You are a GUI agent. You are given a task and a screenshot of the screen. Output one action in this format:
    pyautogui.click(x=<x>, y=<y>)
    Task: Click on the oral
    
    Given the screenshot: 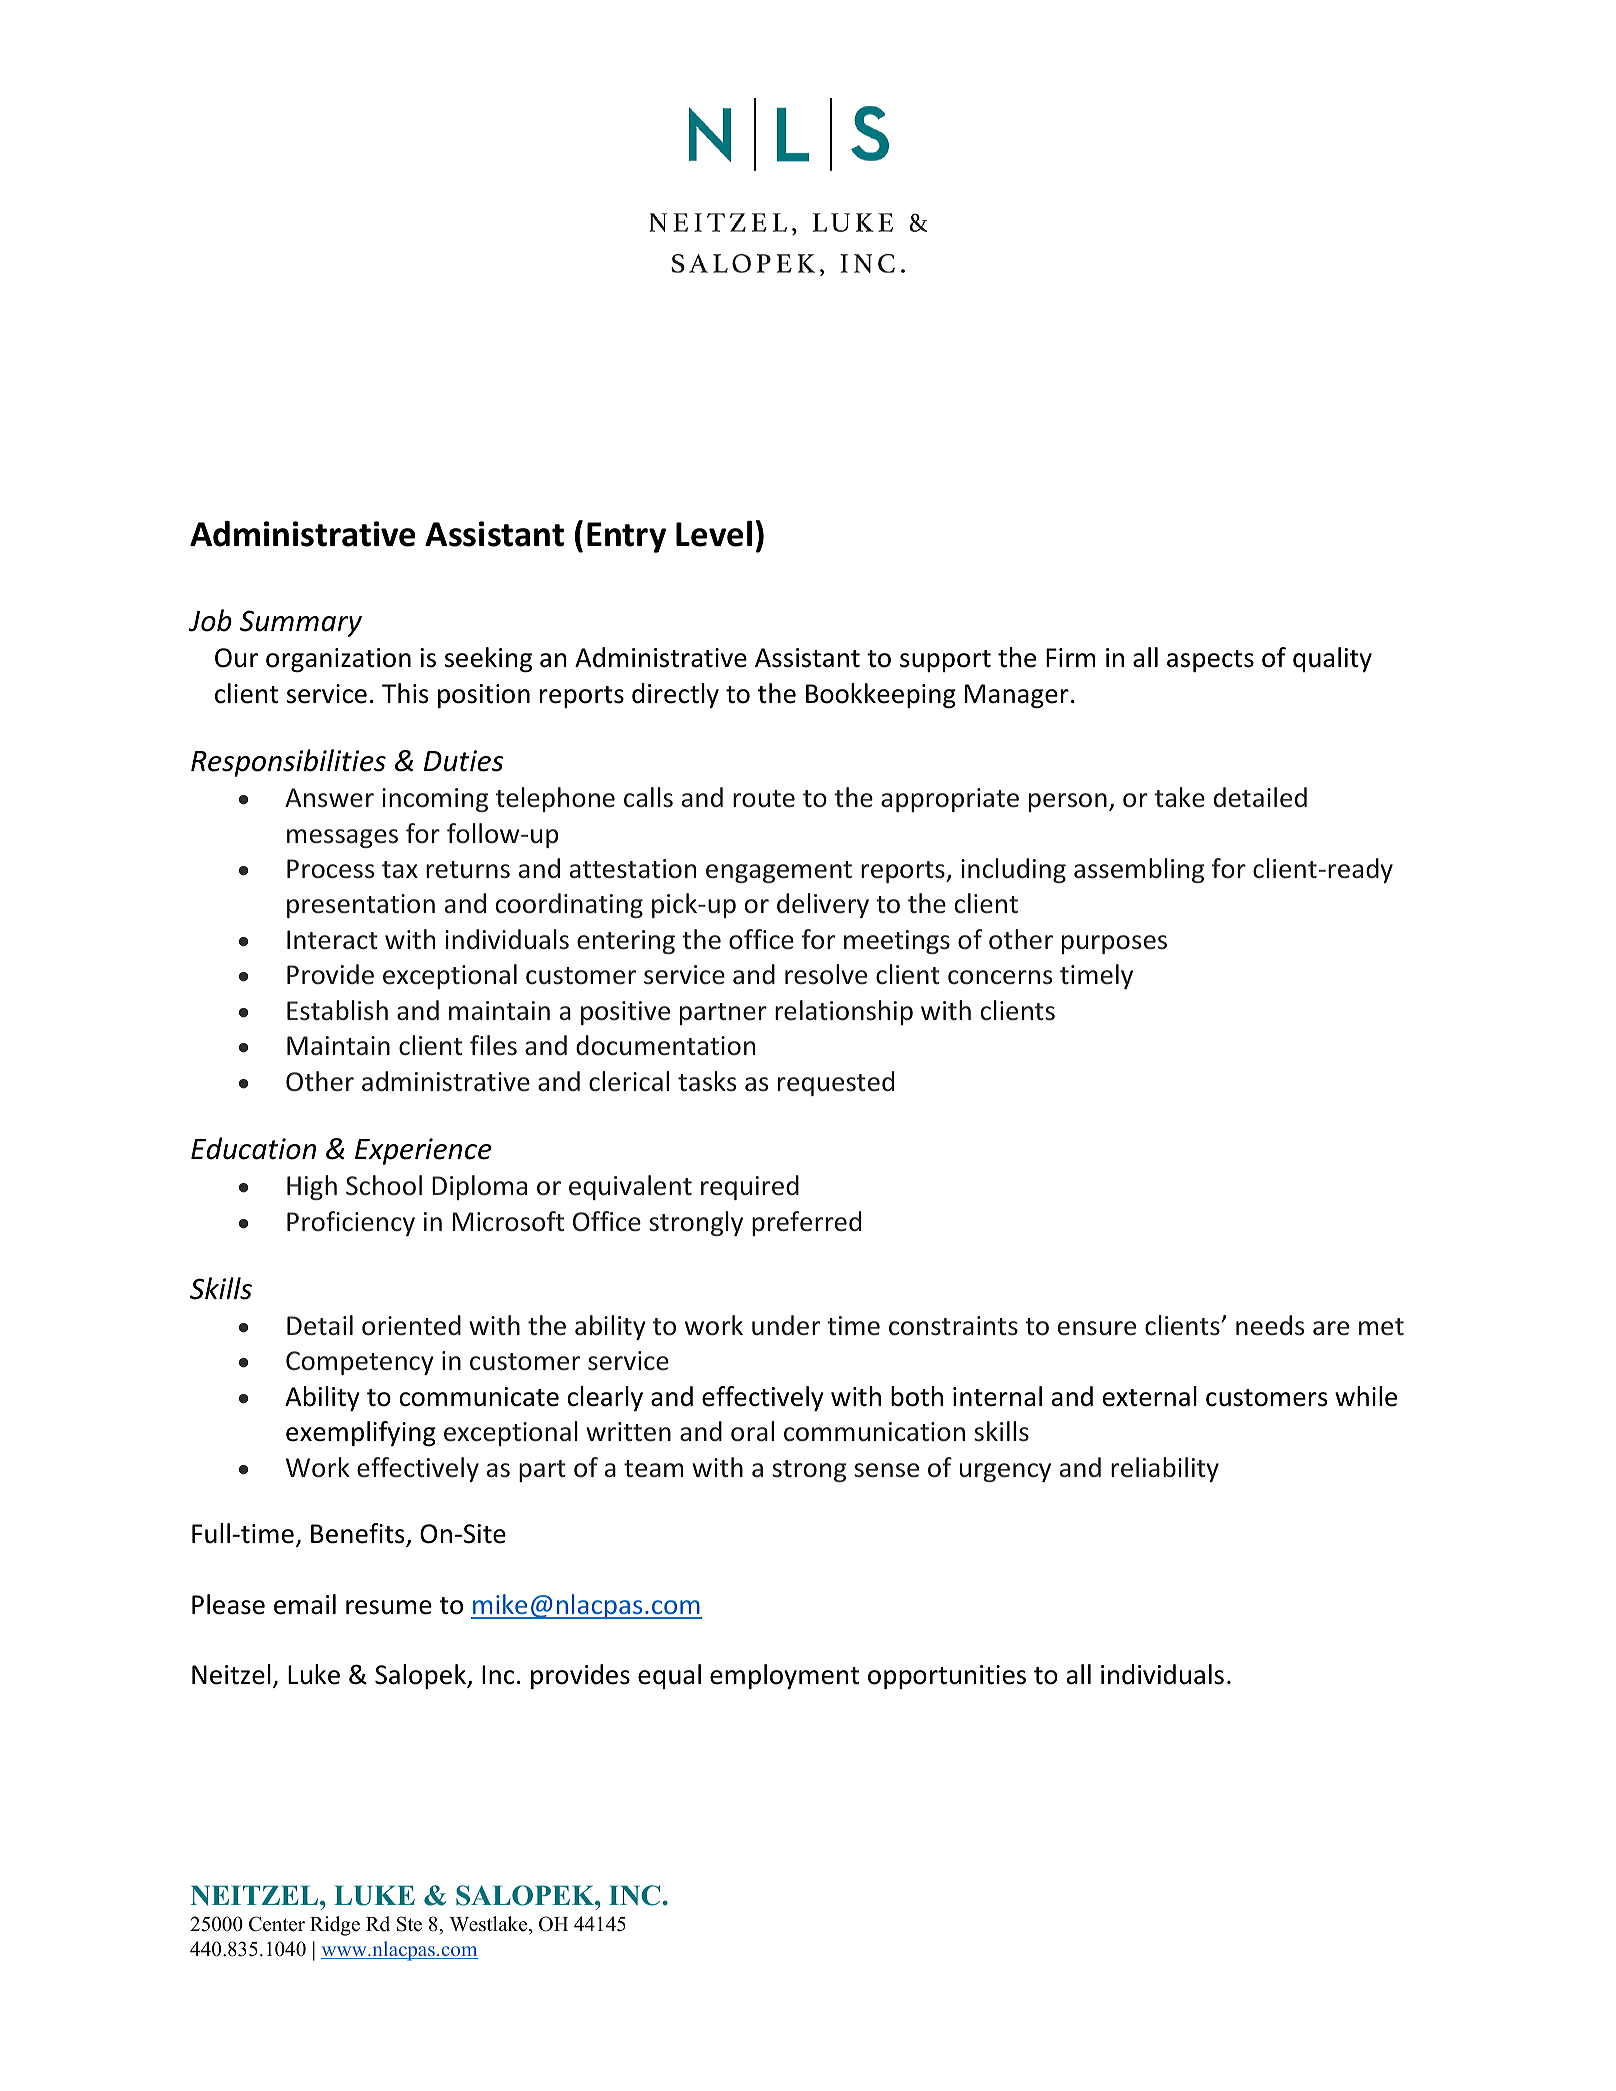 What is the action you would take?
    pyautogui.click(x=752, y=1431)
